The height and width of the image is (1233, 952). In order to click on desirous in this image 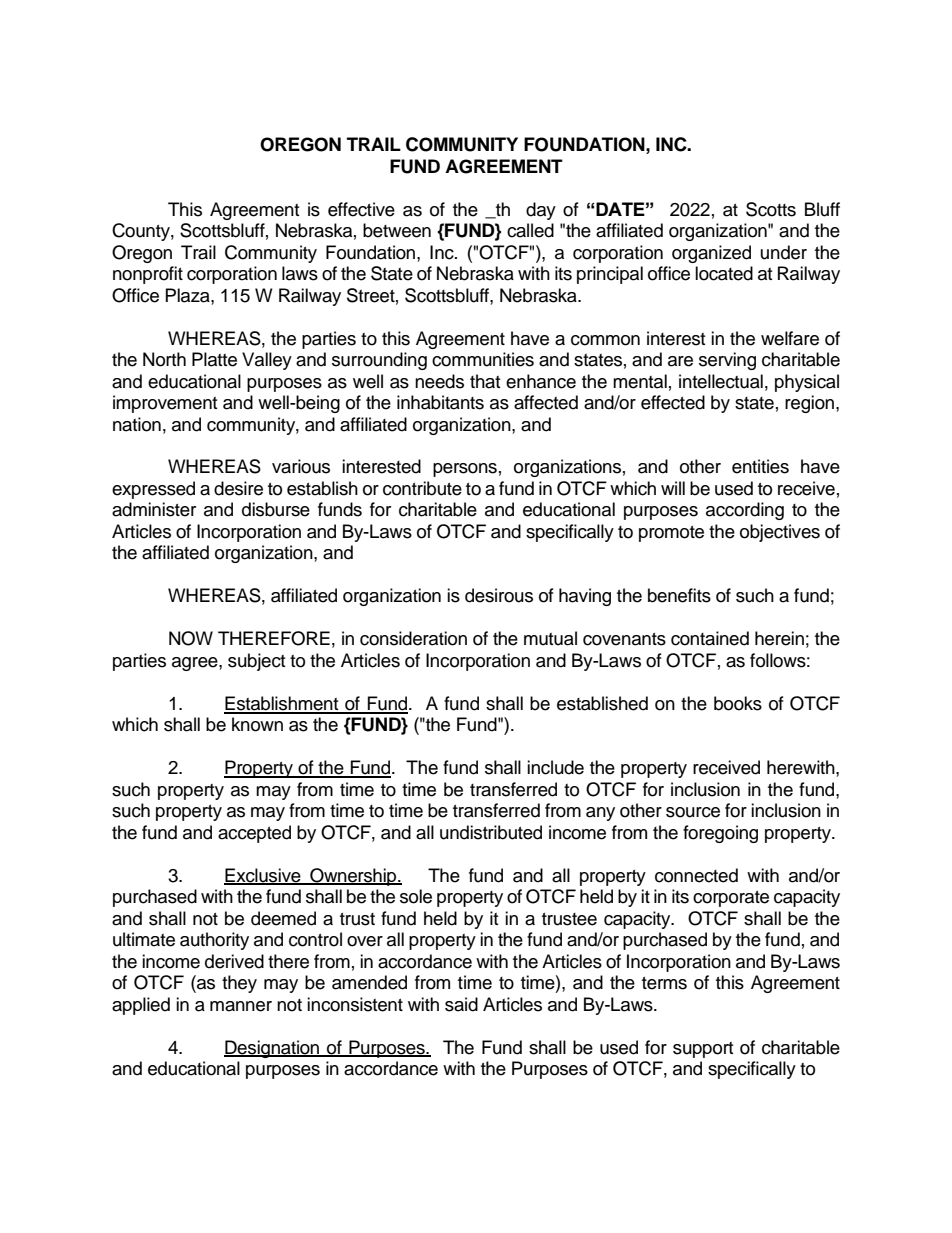, I will do `click(499, 595)`.
